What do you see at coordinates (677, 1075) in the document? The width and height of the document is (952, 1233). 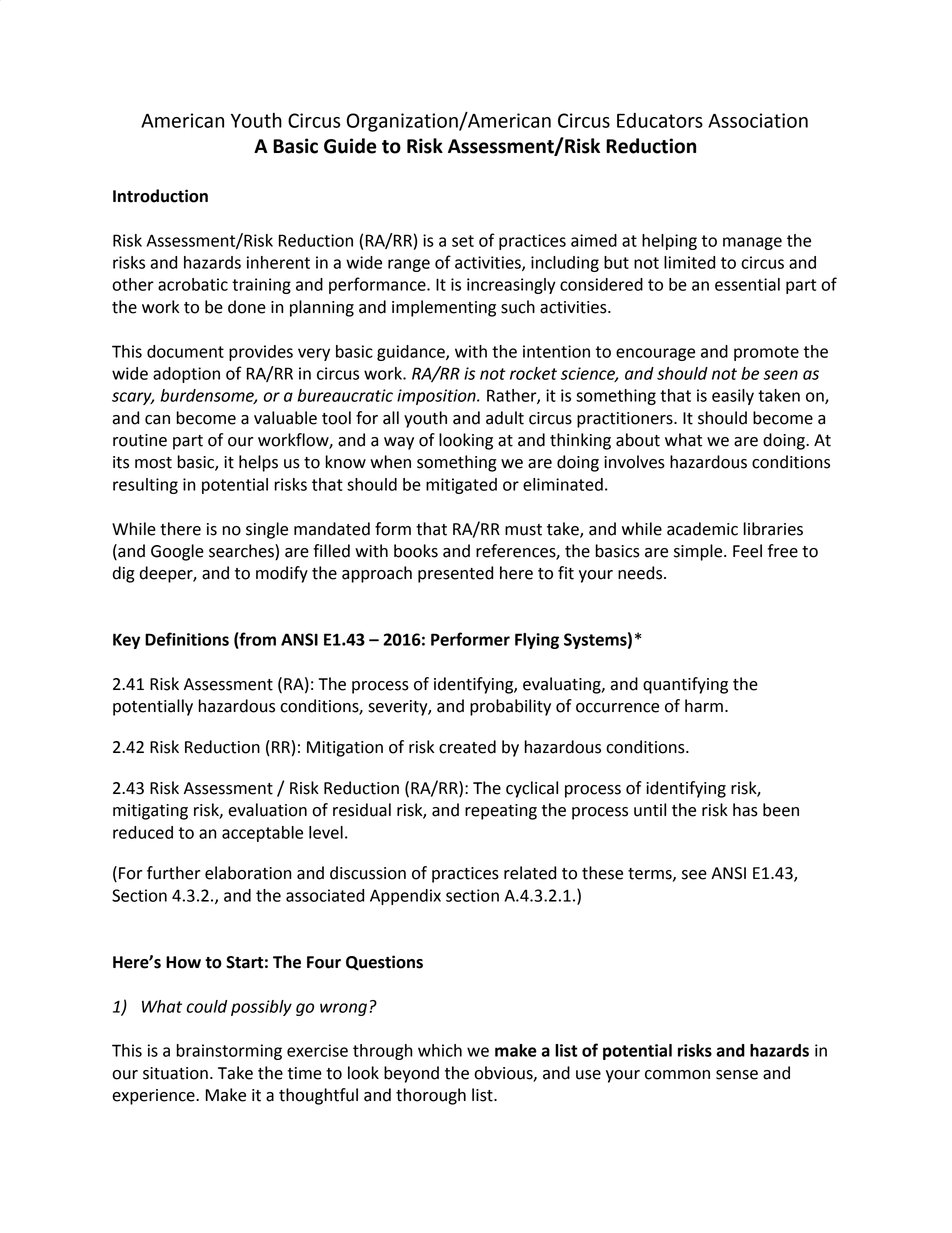 I see `common` at bounding box center [677, 1075].
